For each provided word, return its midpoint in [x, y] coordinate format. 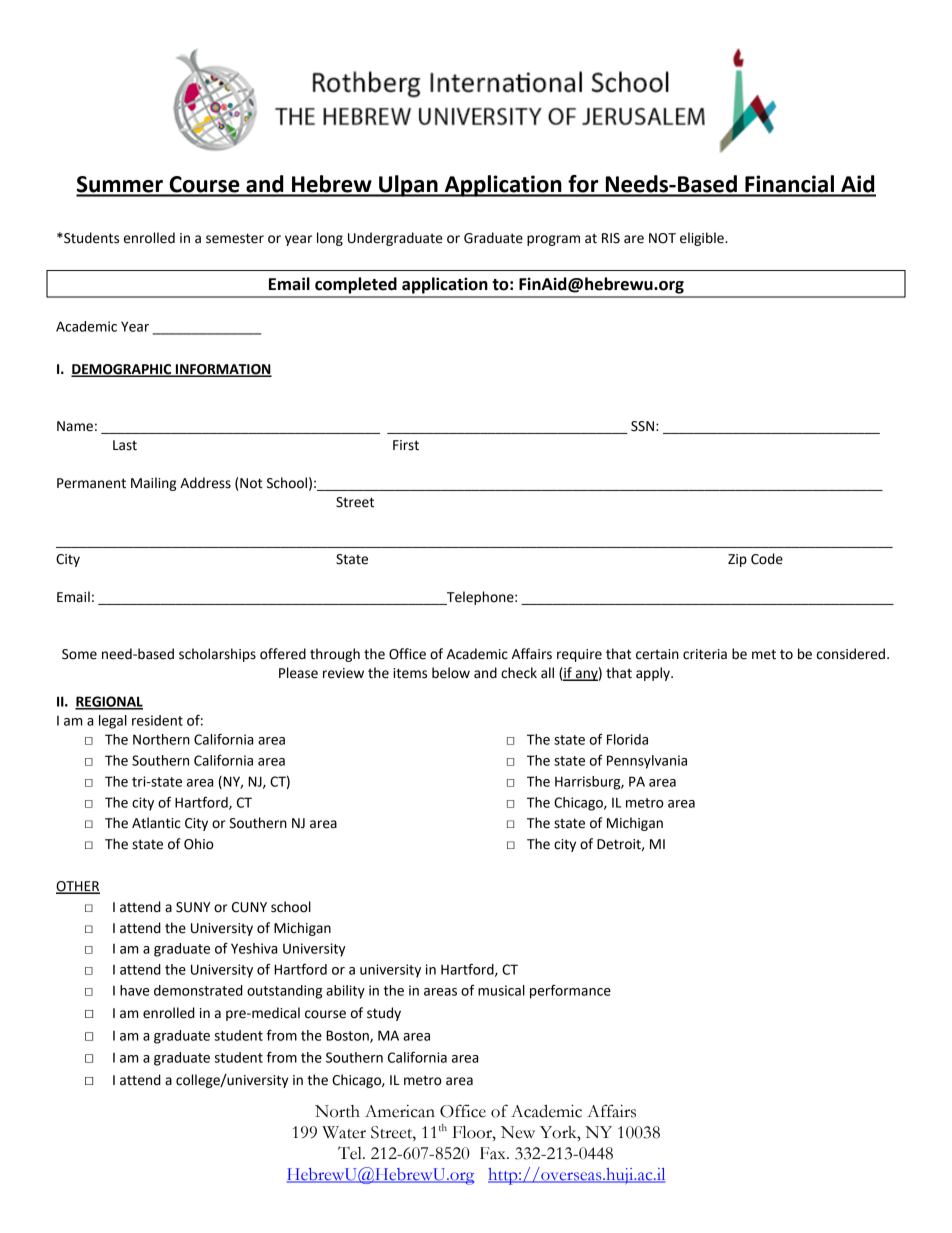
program [553, 240]
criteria [705, 654]
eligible [703, 239]
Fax [494, 1153]
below [451, 673]
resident [157, 720]
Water [344, 1132]
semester [235, 238]
